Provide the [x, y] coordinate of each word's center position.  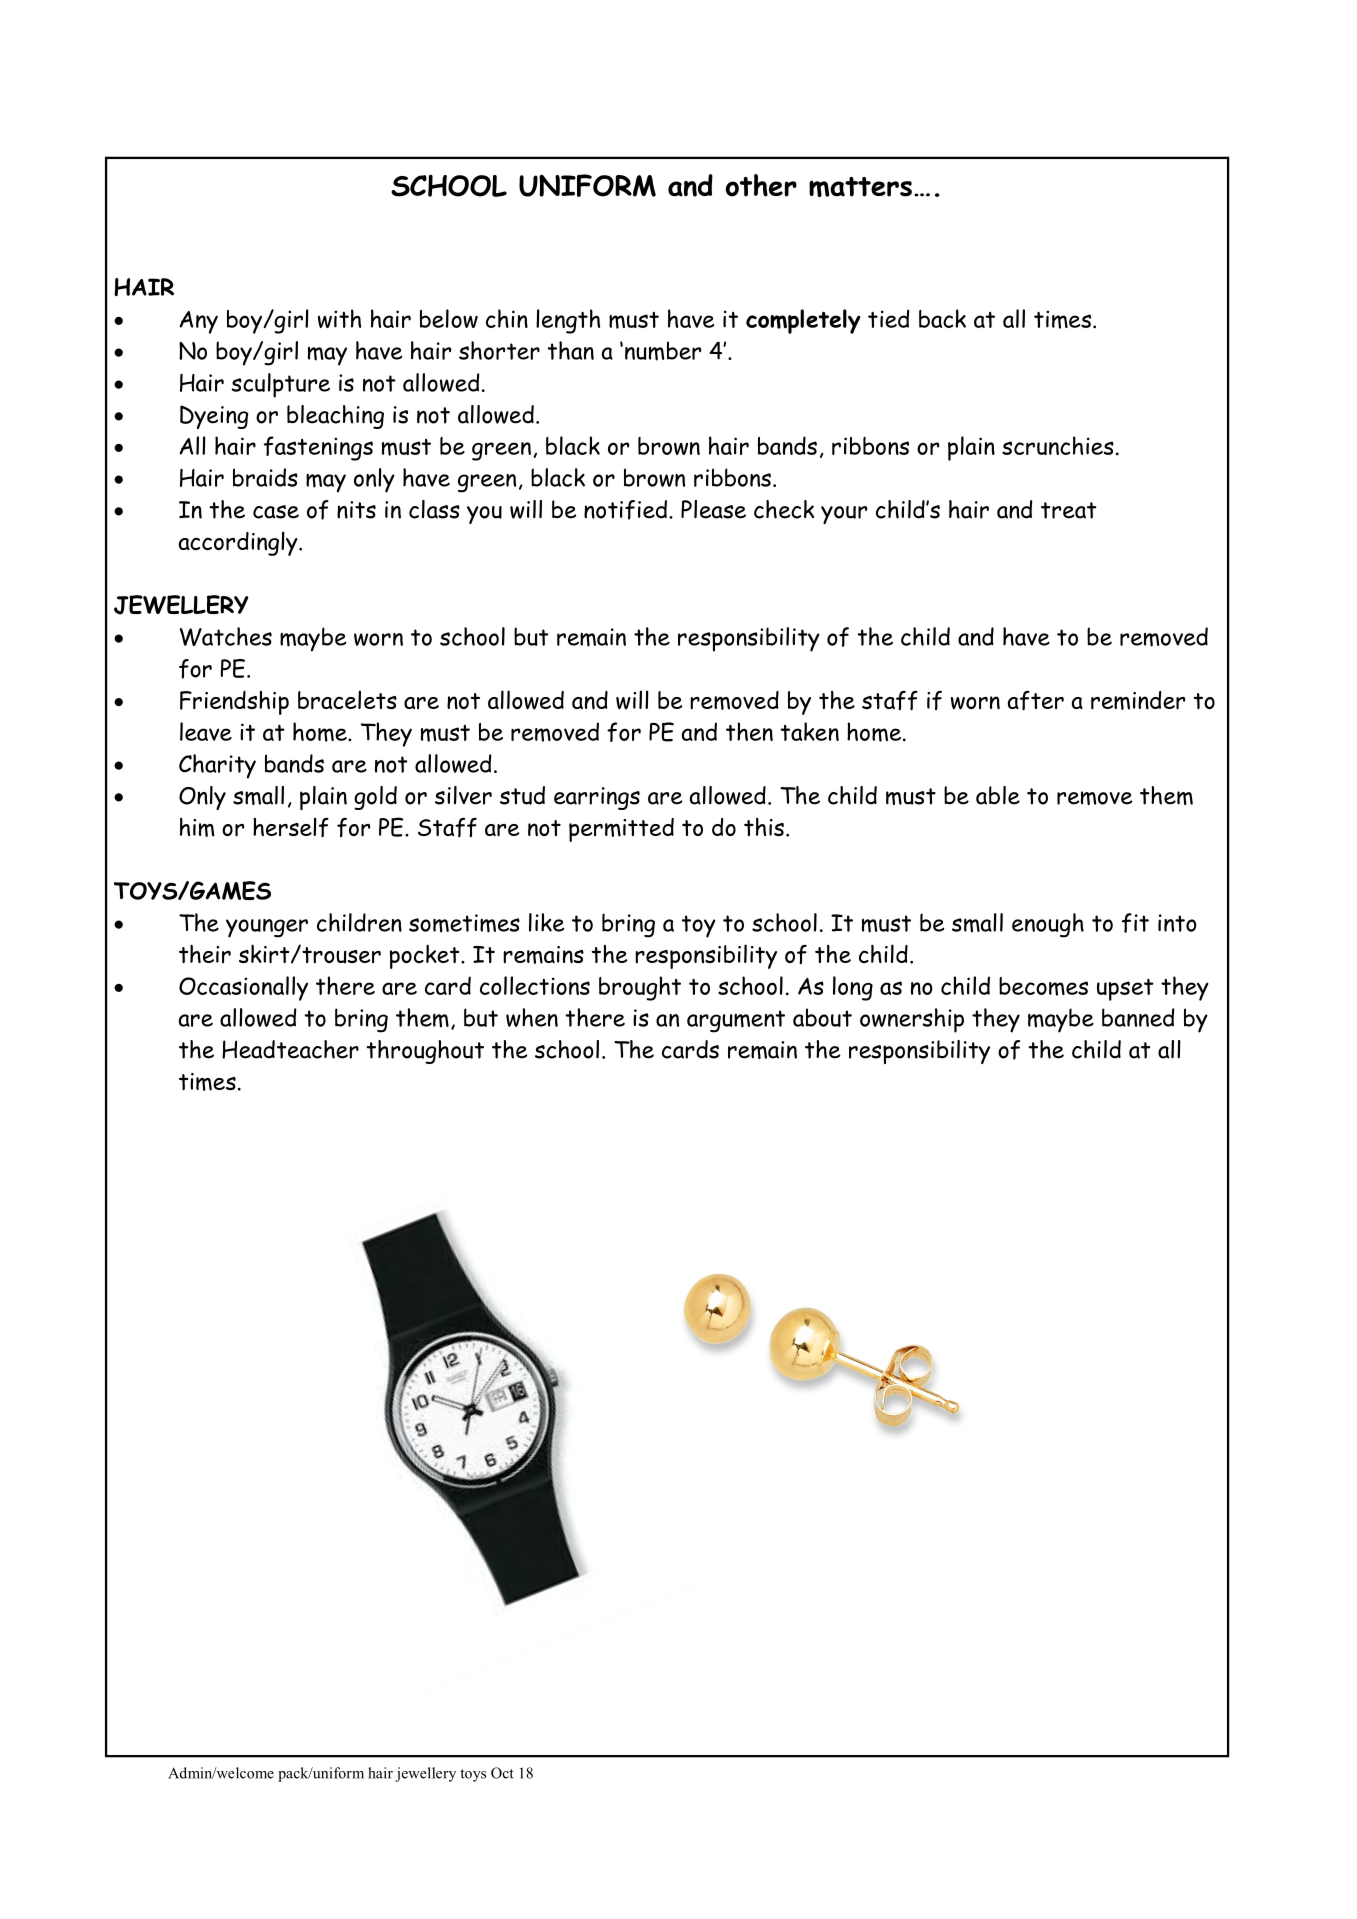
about [822, 1017]
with [339, 318]
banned [1138, 1017]
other [761, 185]
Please [713, 509]
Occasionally [243, 988]
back [942, 318]
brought [640, 988]
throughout [425, 1052]
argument [736, 1021]
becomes [1043, 986]
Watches [226, 636]
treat [1069, 510]
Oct [502, 1773]
